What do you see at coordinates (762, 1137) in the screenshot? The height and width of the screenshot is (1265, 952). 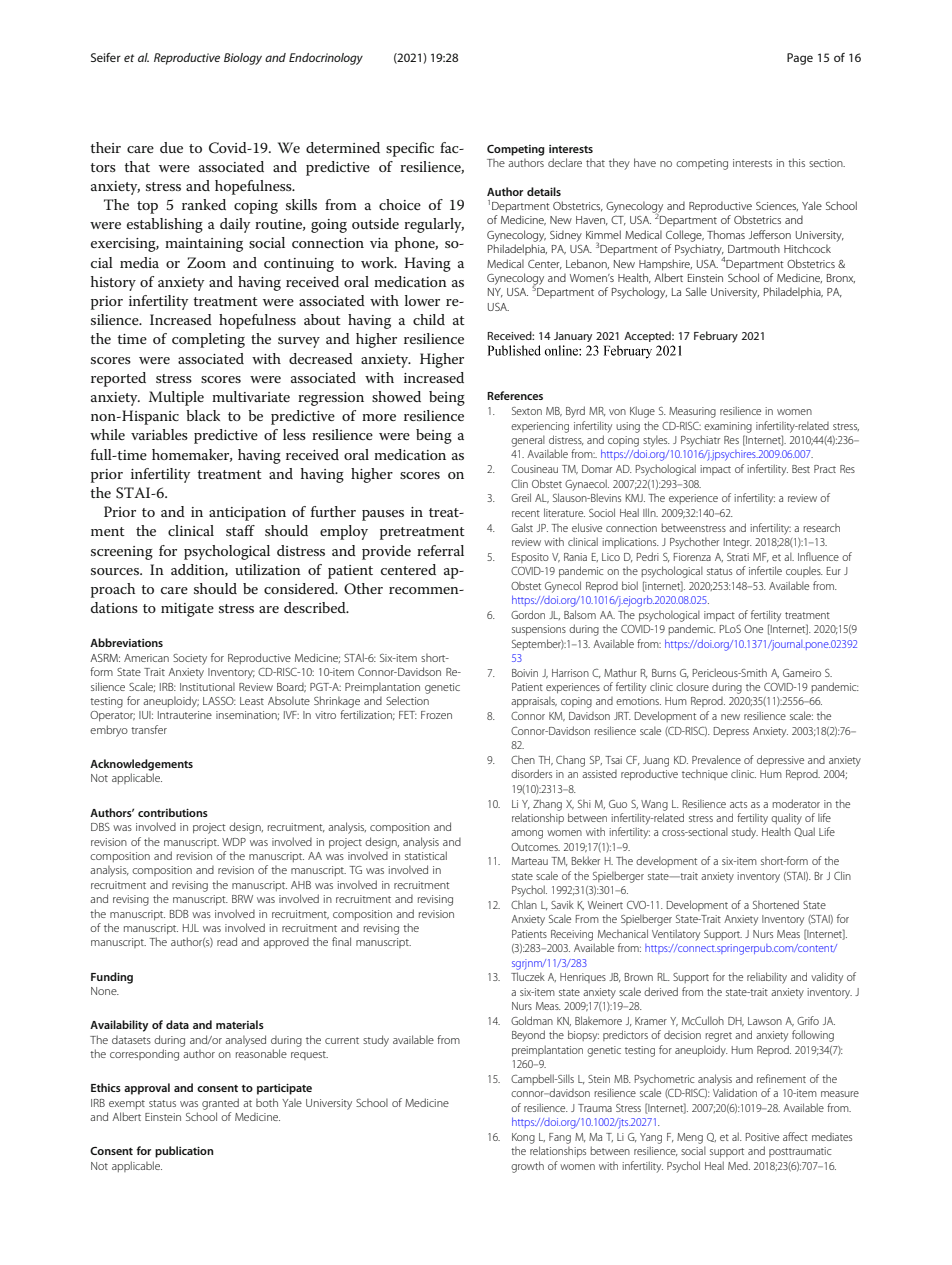 I see `Positive` at bounding box center [762, 1137].
